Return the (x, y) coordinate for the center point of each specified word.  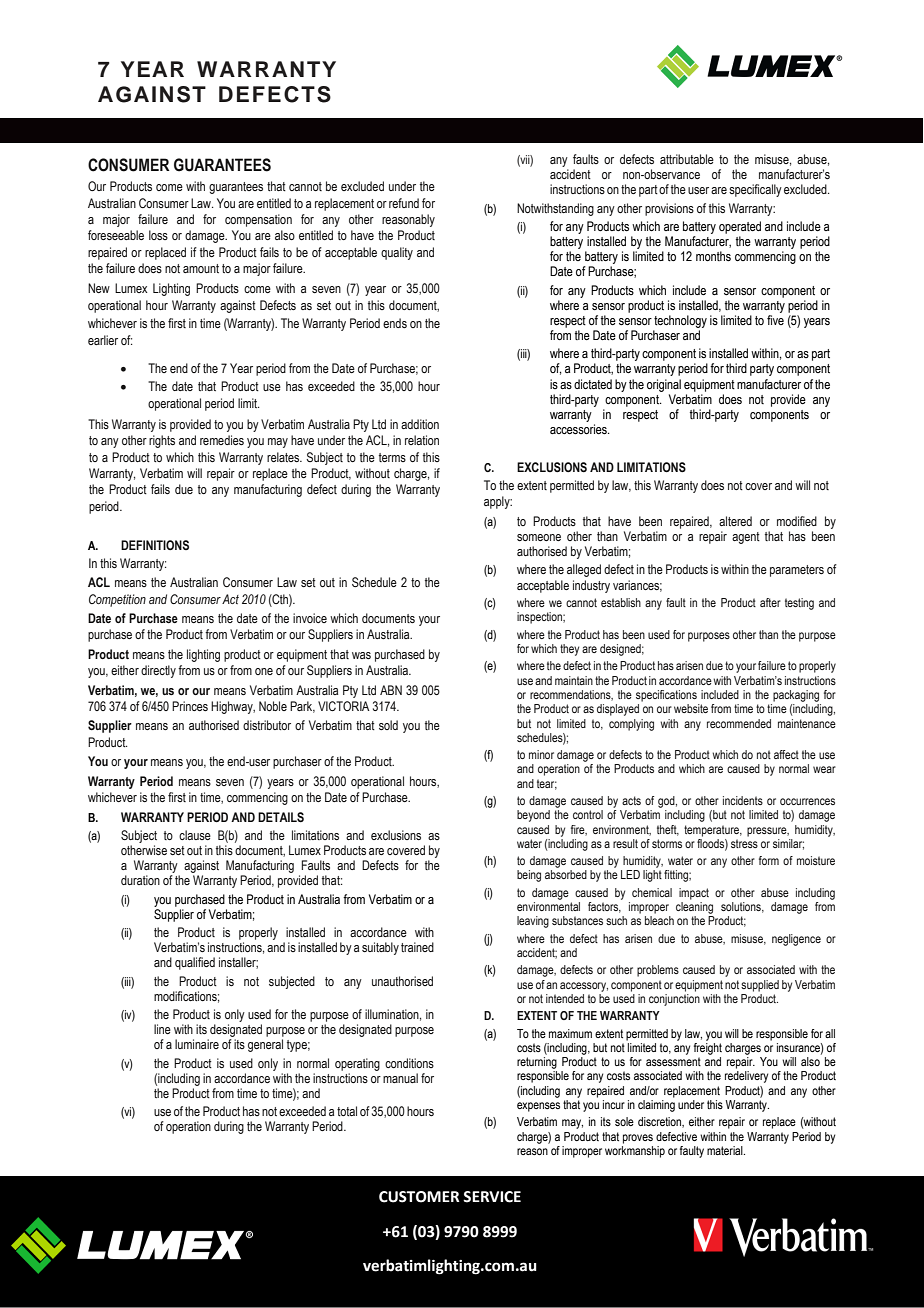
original (664, 385)
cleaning (694, 908)
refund (404, 203)
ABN (391, 690)
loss (158, 235)
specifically (755, 190)
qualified (195, 963)
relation (422, 440)
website (691, 708)
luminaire (197, 1044)
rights (162, 441)
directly (158, 671)
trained (417, 947)
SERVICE (492, 1197)
